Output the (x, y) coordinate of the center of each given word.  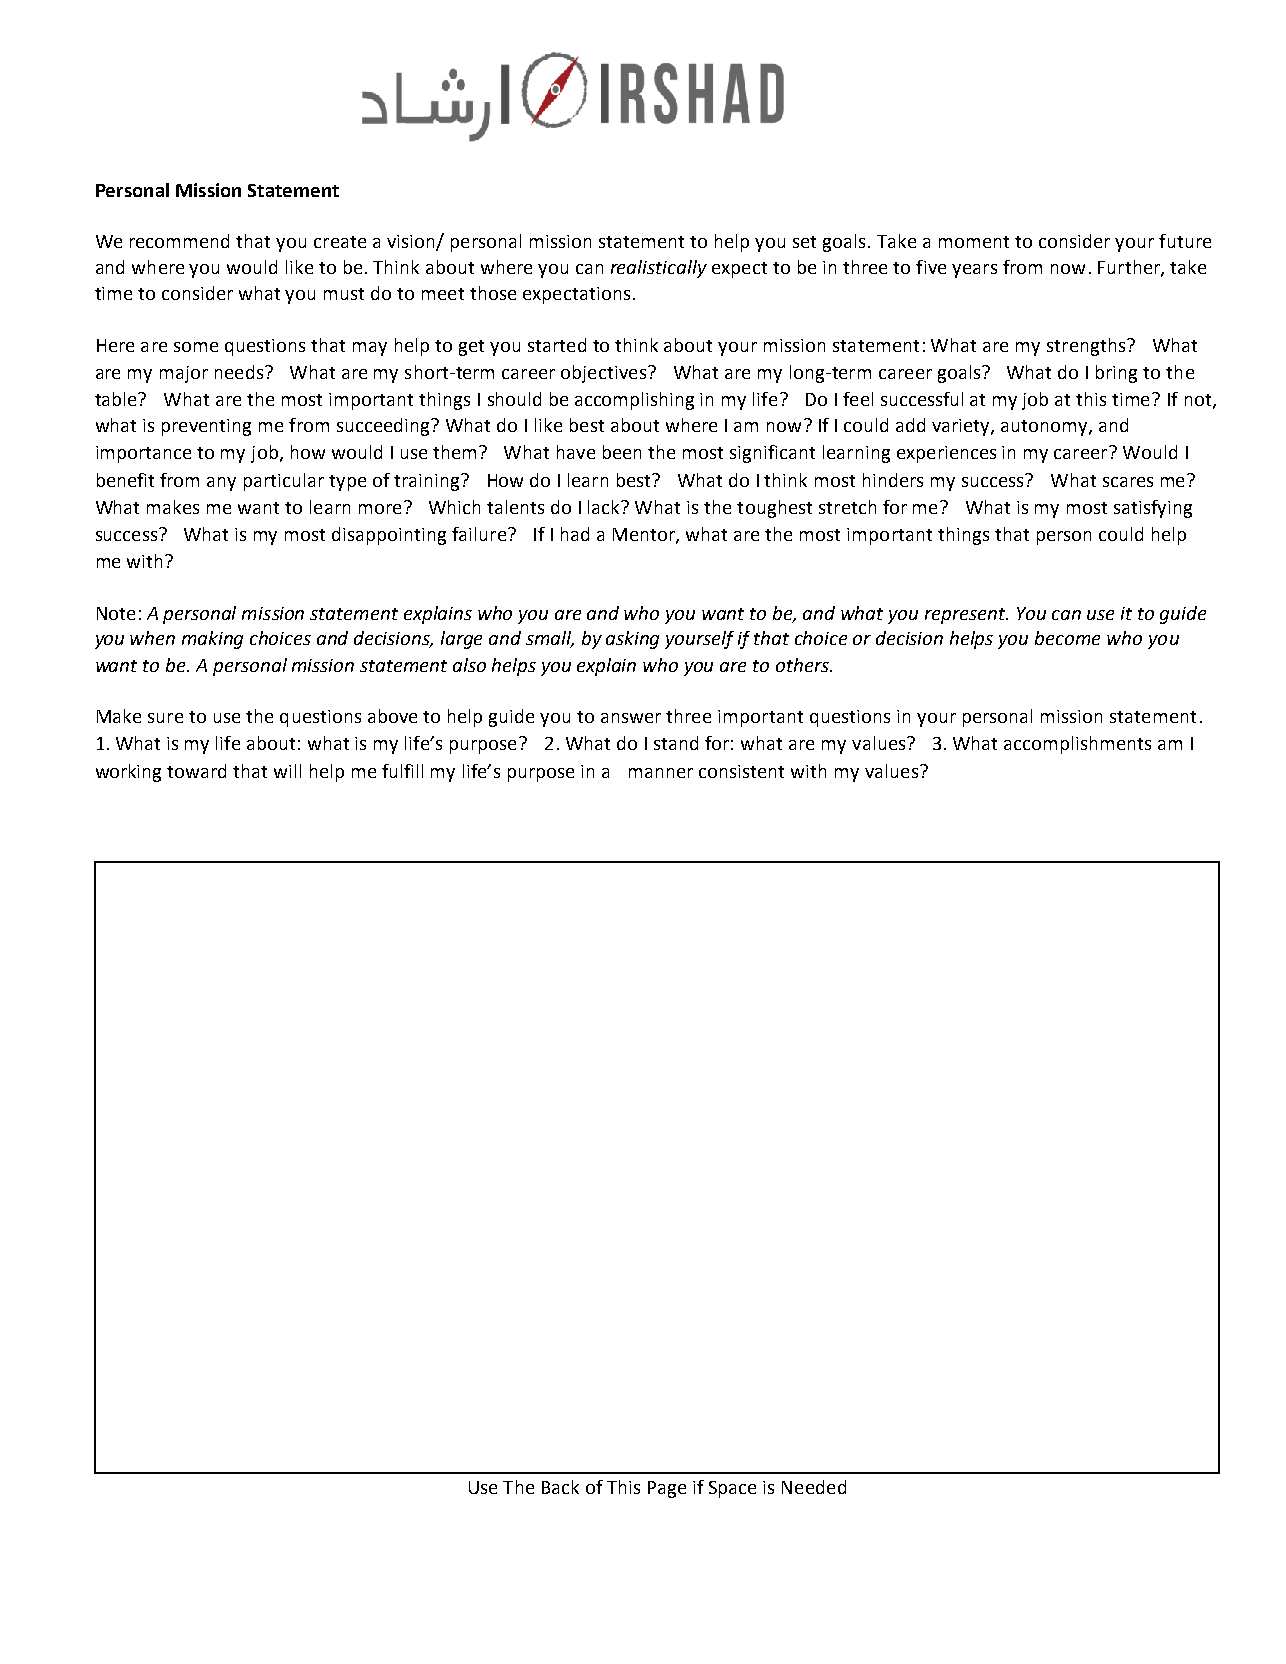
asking (632, 640)
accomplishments (1077, 745)
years (974, 271)
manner (661, 773)
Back (560, 1487)
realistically (659, 269)
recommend (179, 241)
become (1067, 638)
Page (667, 1489)
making (212, 640)
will (287, 771)
